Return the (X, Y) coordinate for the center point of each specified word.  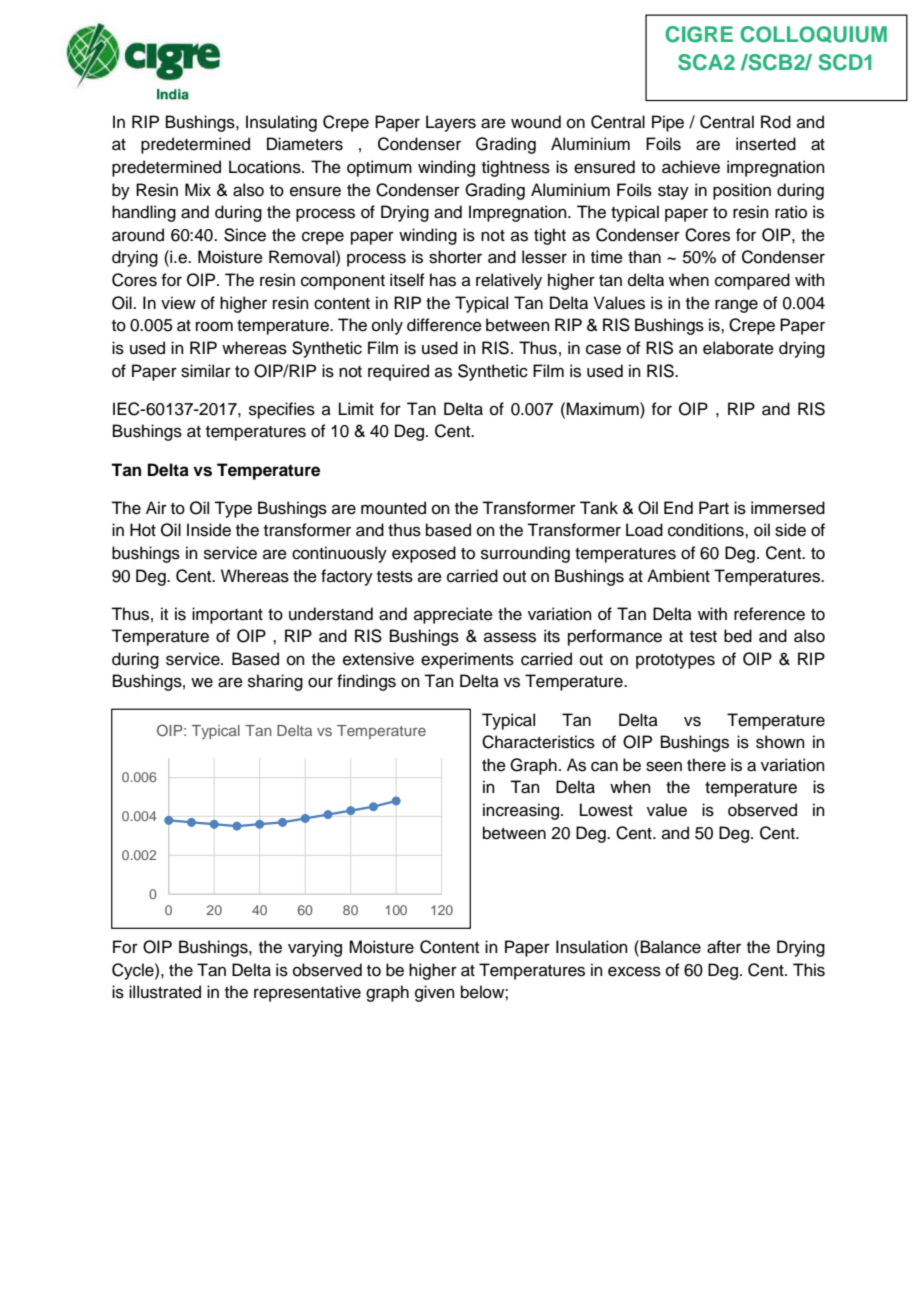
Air (156, 507)
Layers (451, 123)
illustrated (165, 992)
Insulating (281, 123)
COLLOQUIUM (813, 34)
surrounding (525, 554)
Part (714, 507)
